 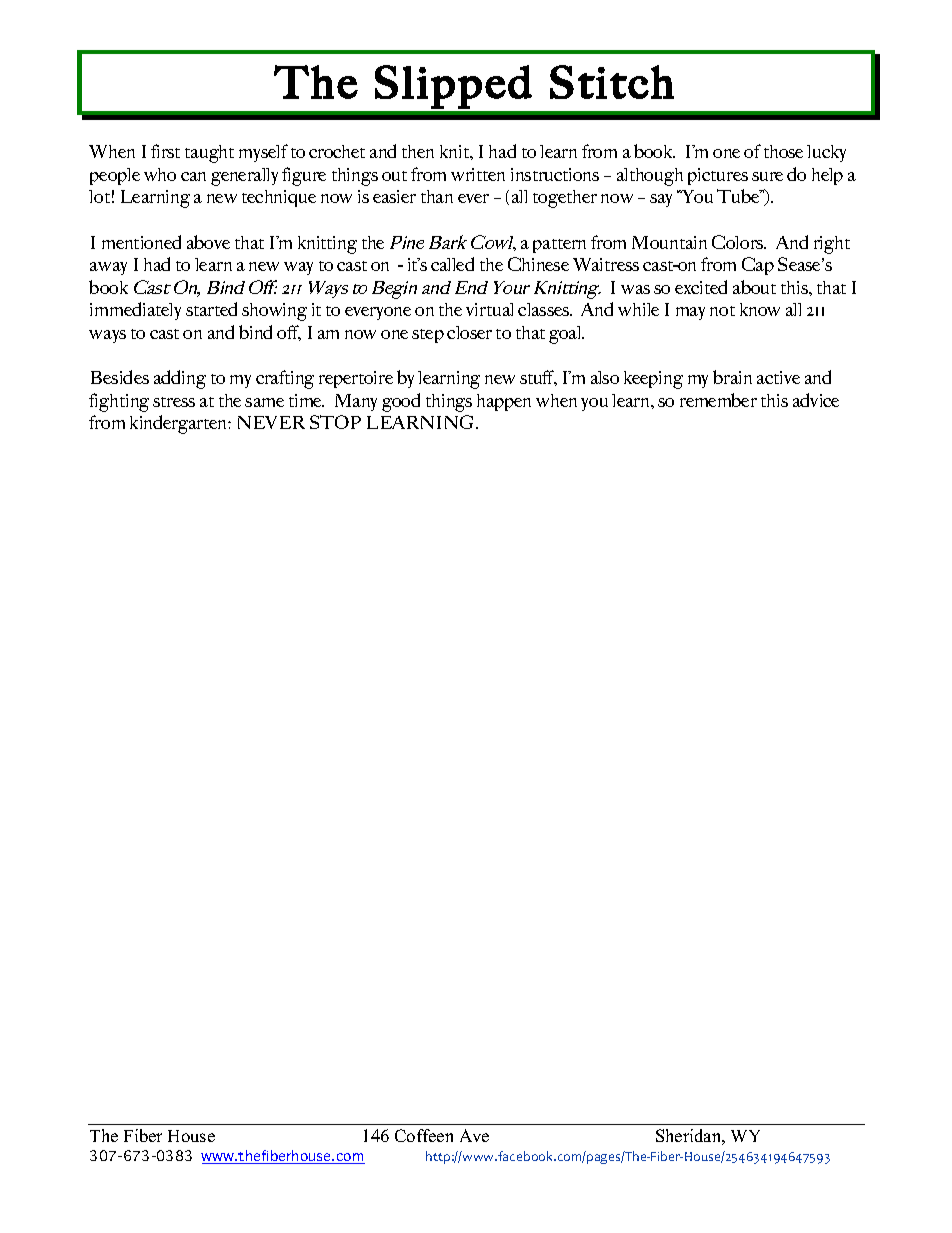 What do you see at coordinates (209, 154) in the image?
I see `taught` at bounding box center [209, 154].
